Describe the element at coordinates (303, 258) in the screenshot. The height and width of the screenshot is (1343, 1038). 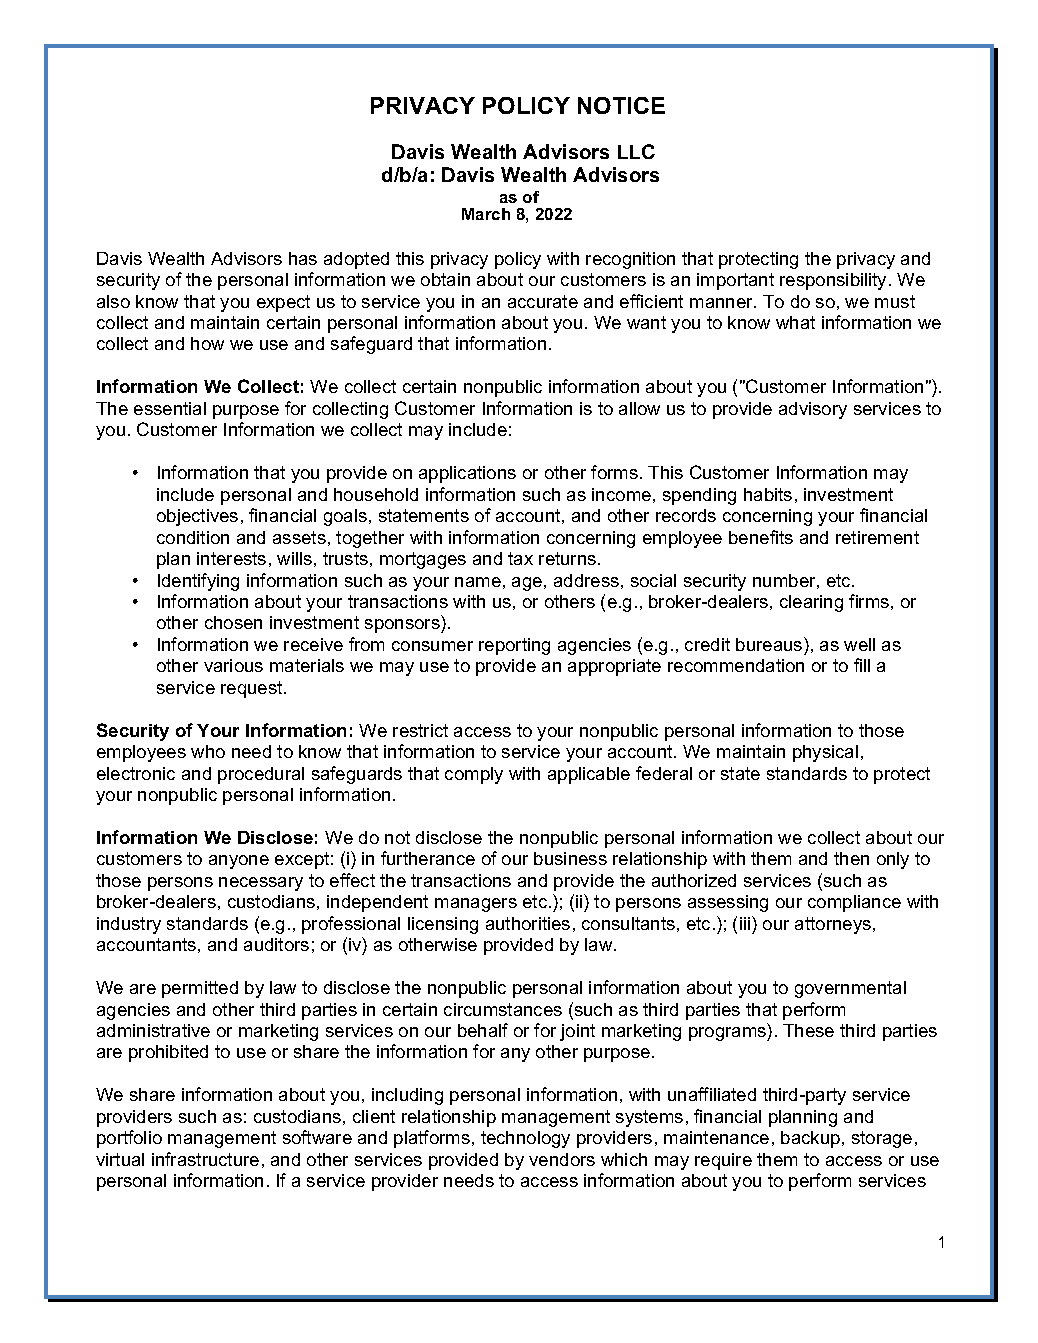
I see `has` at that location.
